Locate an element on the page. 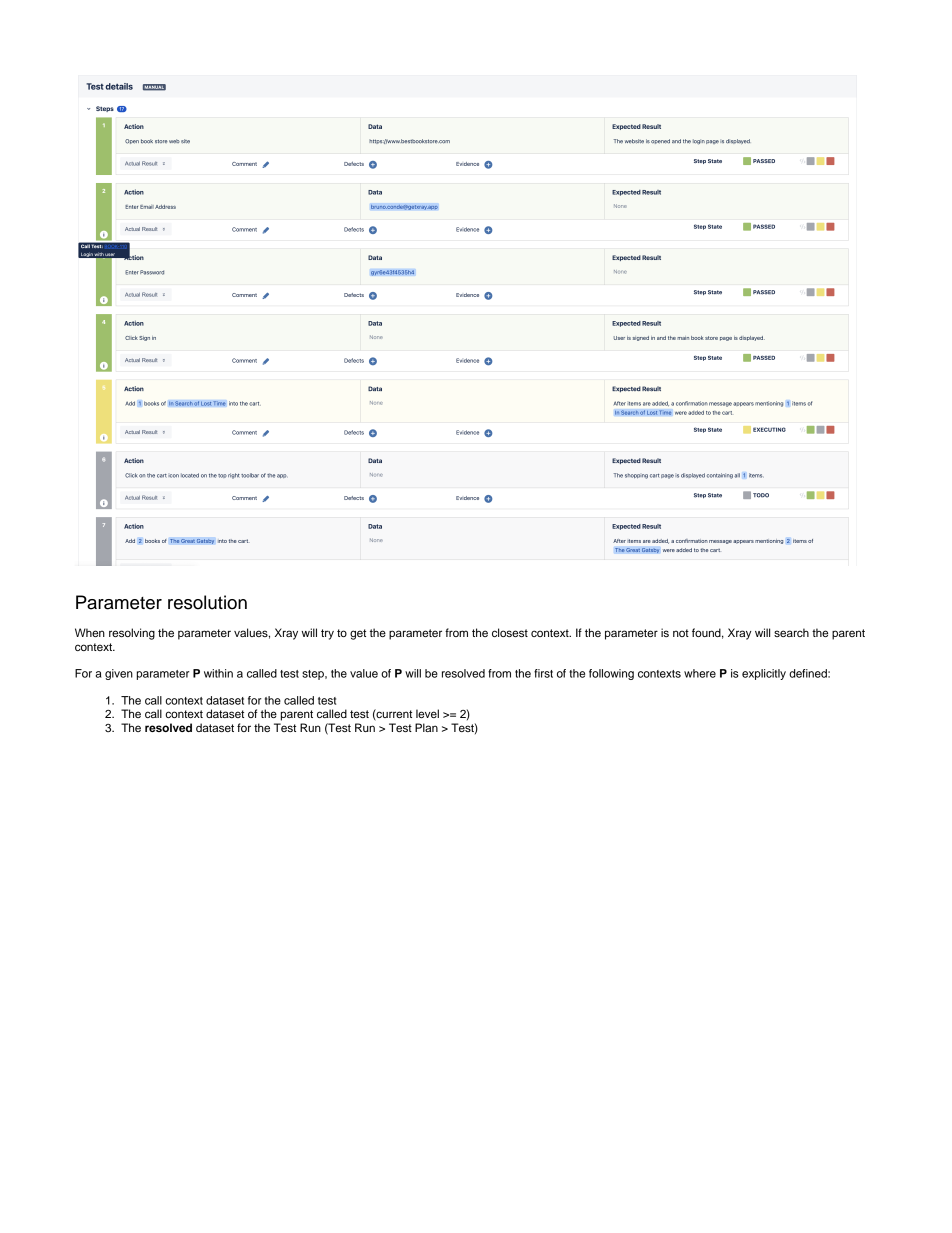 The width and height of the document is (952, 1233). given is located at coordinates (119, 674).
